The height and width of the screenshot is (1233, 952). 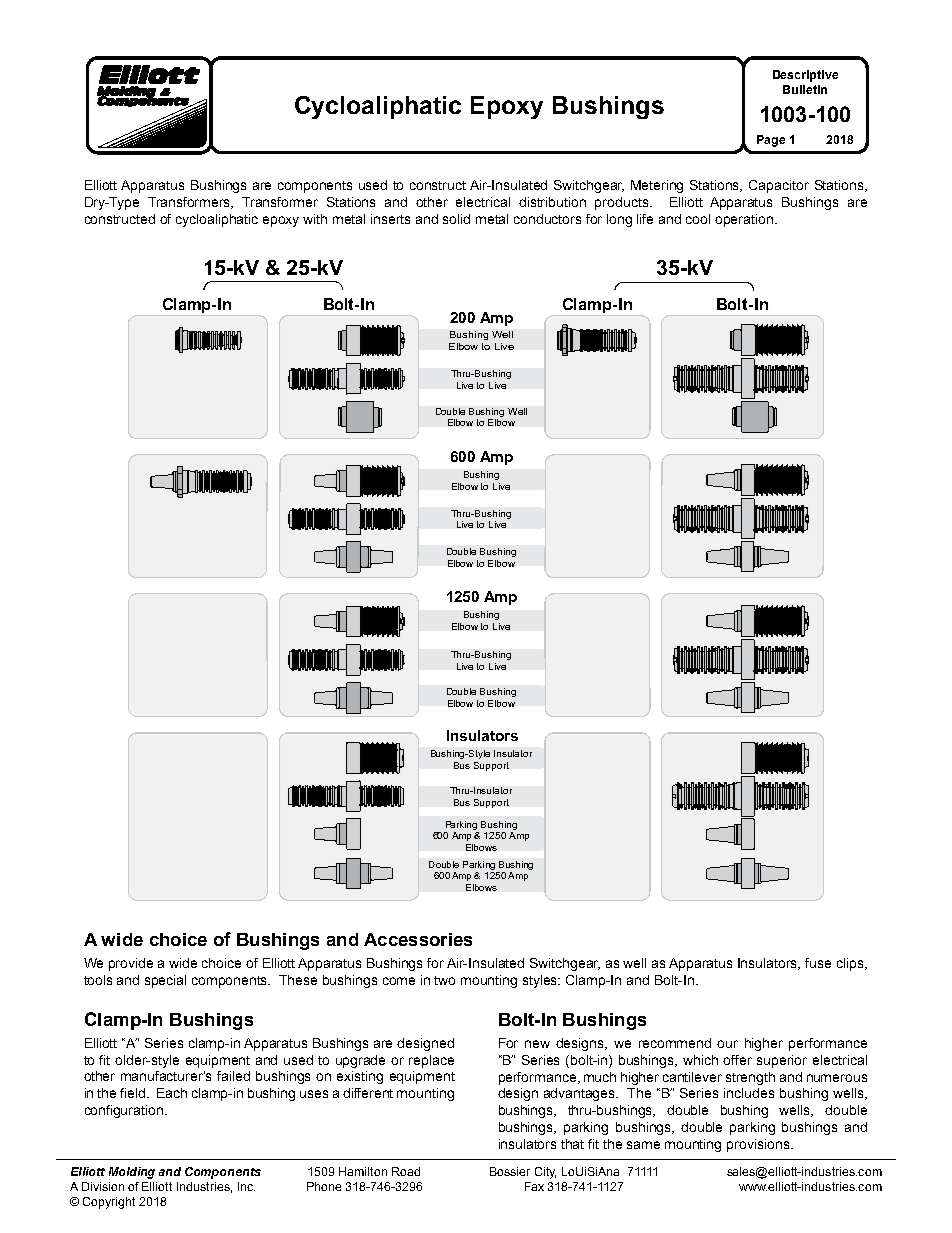 I want to click on fuse, so click(x=818, y=963).
